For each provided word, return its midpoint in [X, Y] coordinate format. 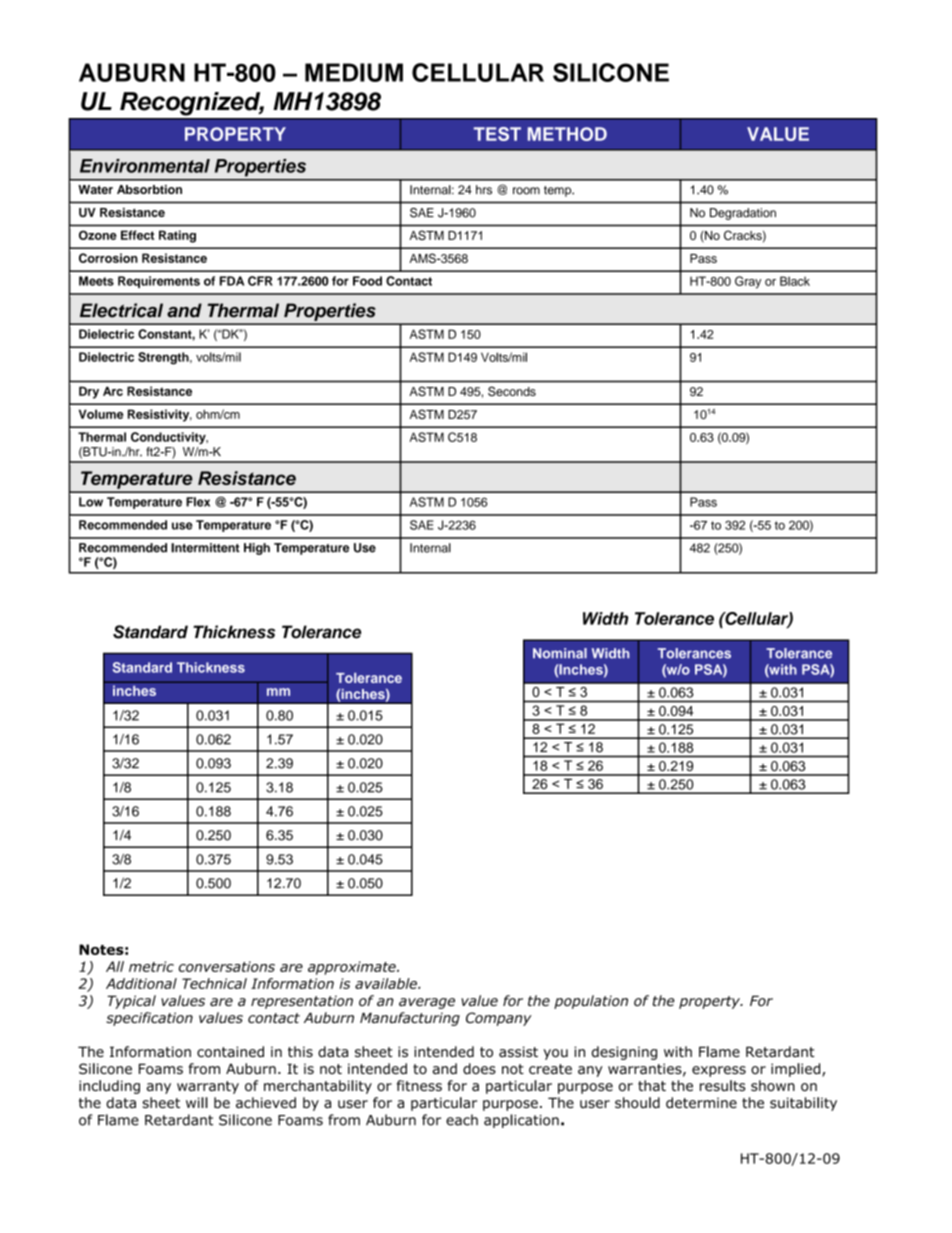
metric [151, 966]
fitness [419, 1085]
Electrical [121, 310]
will [197, 1102]
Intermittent [205, 548]
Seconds [512, 391]
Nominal [560, 653]
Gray [748, 282]
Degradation [743, 214]
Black [795, 281]
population [591, 1002]
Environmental [145, 166]
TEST [497, 134]
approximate [353, 968]
